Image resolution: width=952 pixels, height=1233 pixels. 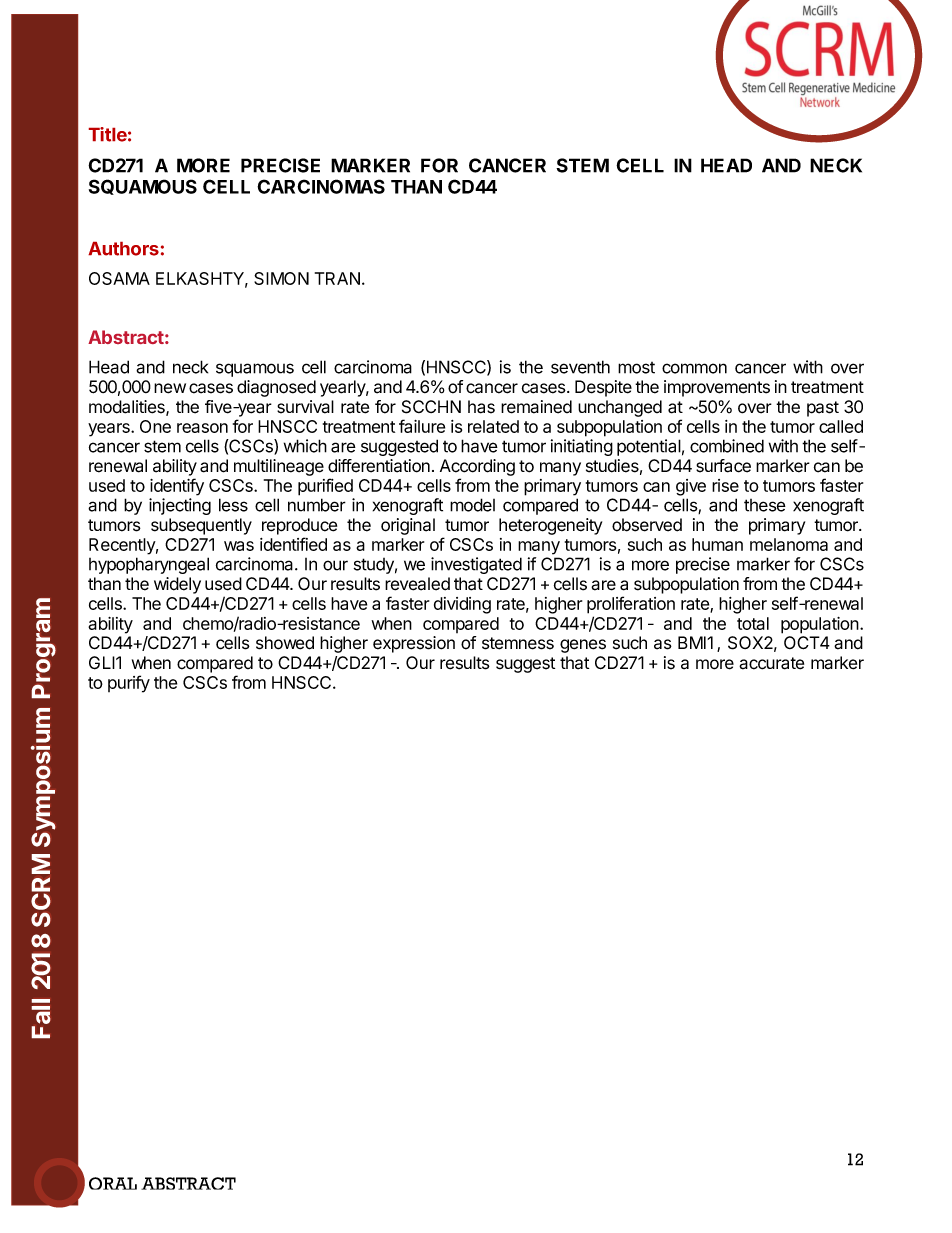 What do you see at coordinates (337, 278) in the screenshot?
I see `TRAN` at bounding box center [337, 278].
